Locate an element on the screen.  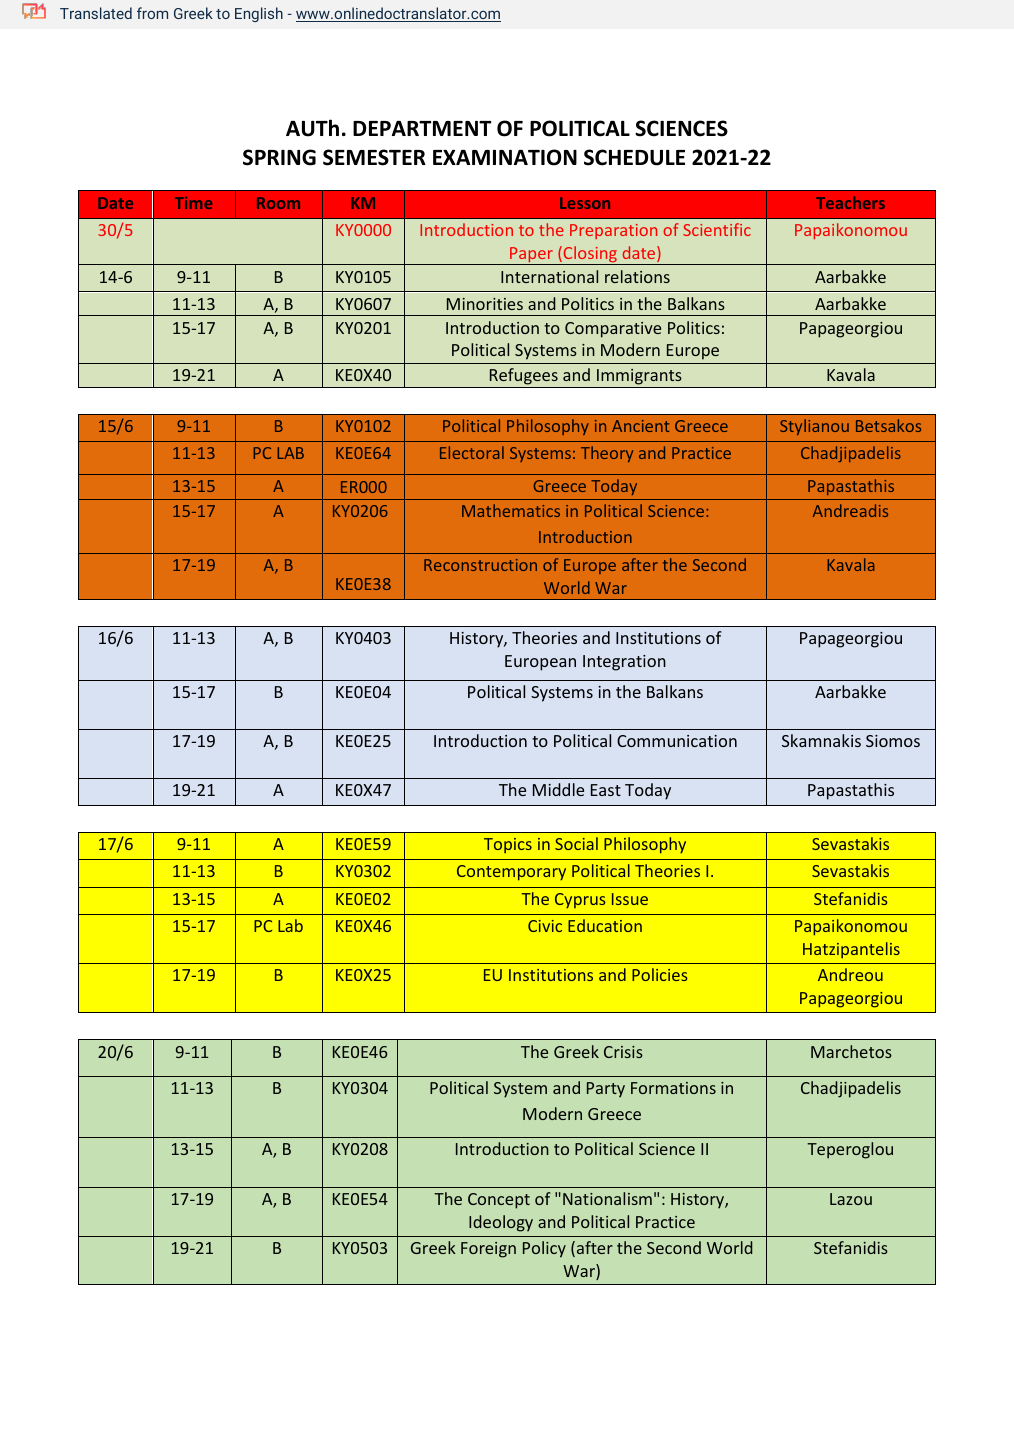
Mathematics is located at coordinates (511, 510).
